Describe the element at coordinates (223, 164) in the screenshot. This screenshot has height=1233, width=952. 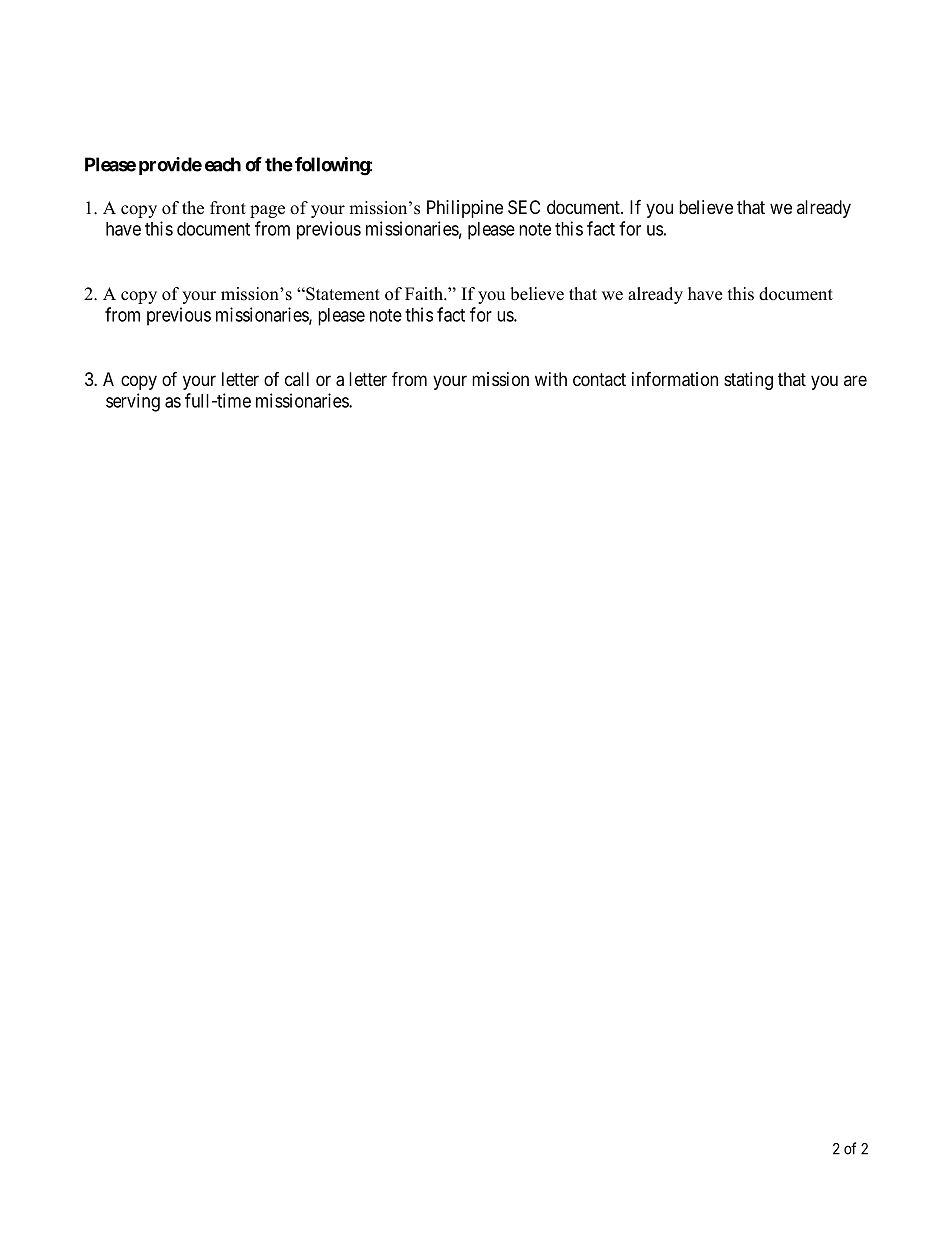
I see `each` at that location.
